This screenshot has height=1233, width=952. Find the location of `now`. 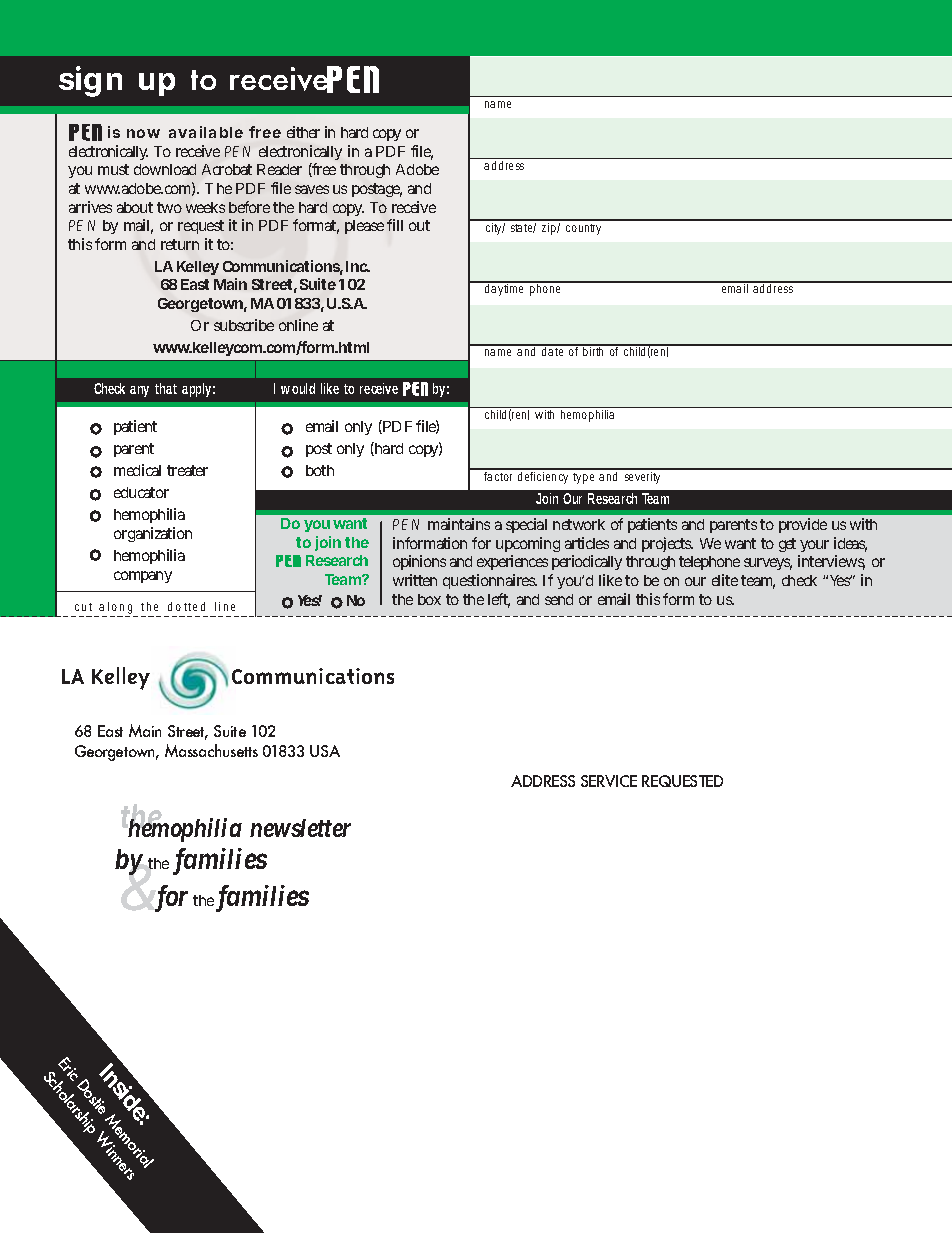

now is located at coordinates (143, 133).
